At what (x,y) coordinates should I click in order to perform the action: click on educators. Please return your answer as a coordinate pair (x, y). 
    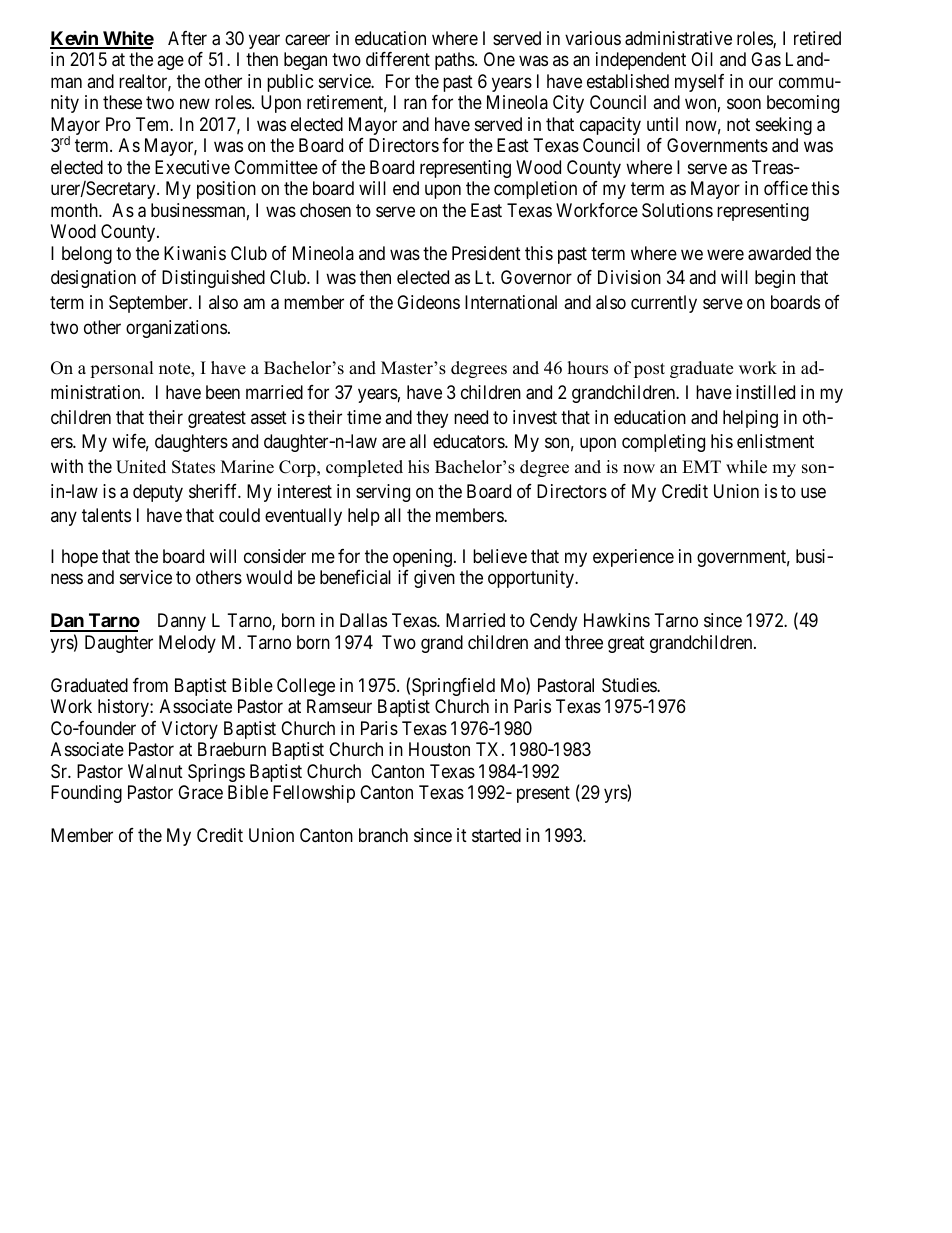
    Looking at the image, I should click on (469, 441).
